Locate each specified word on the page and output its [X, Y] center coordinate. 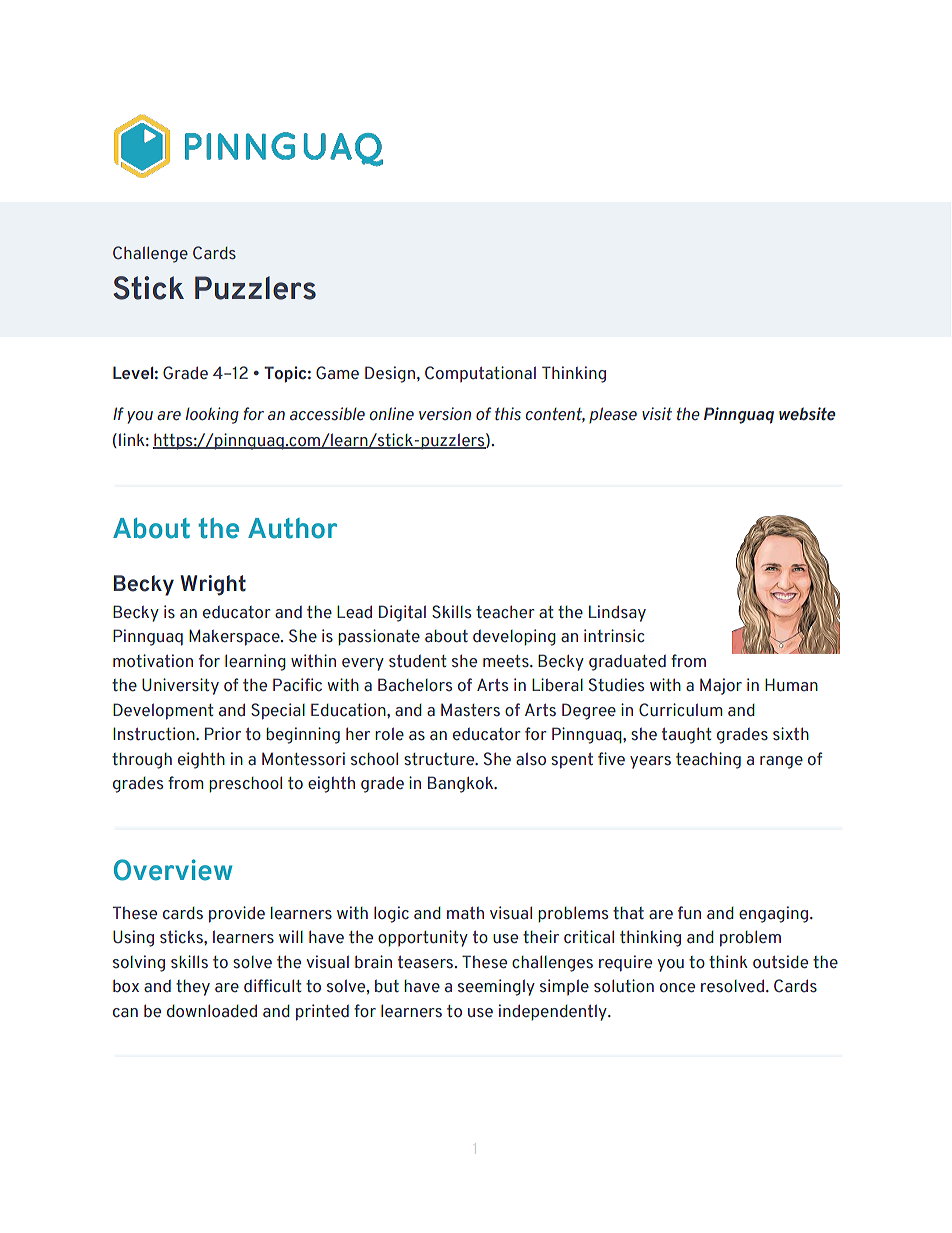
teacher [505, 612]
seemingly [496, 987]
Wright [213, 585]
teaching [708, 760]
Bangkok [462, 784]
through [142, 761]
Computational [480, 374]
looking [212, 415]
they [193, 988]
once [677, 988]
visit [657, 414]
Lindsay [617, 613]
